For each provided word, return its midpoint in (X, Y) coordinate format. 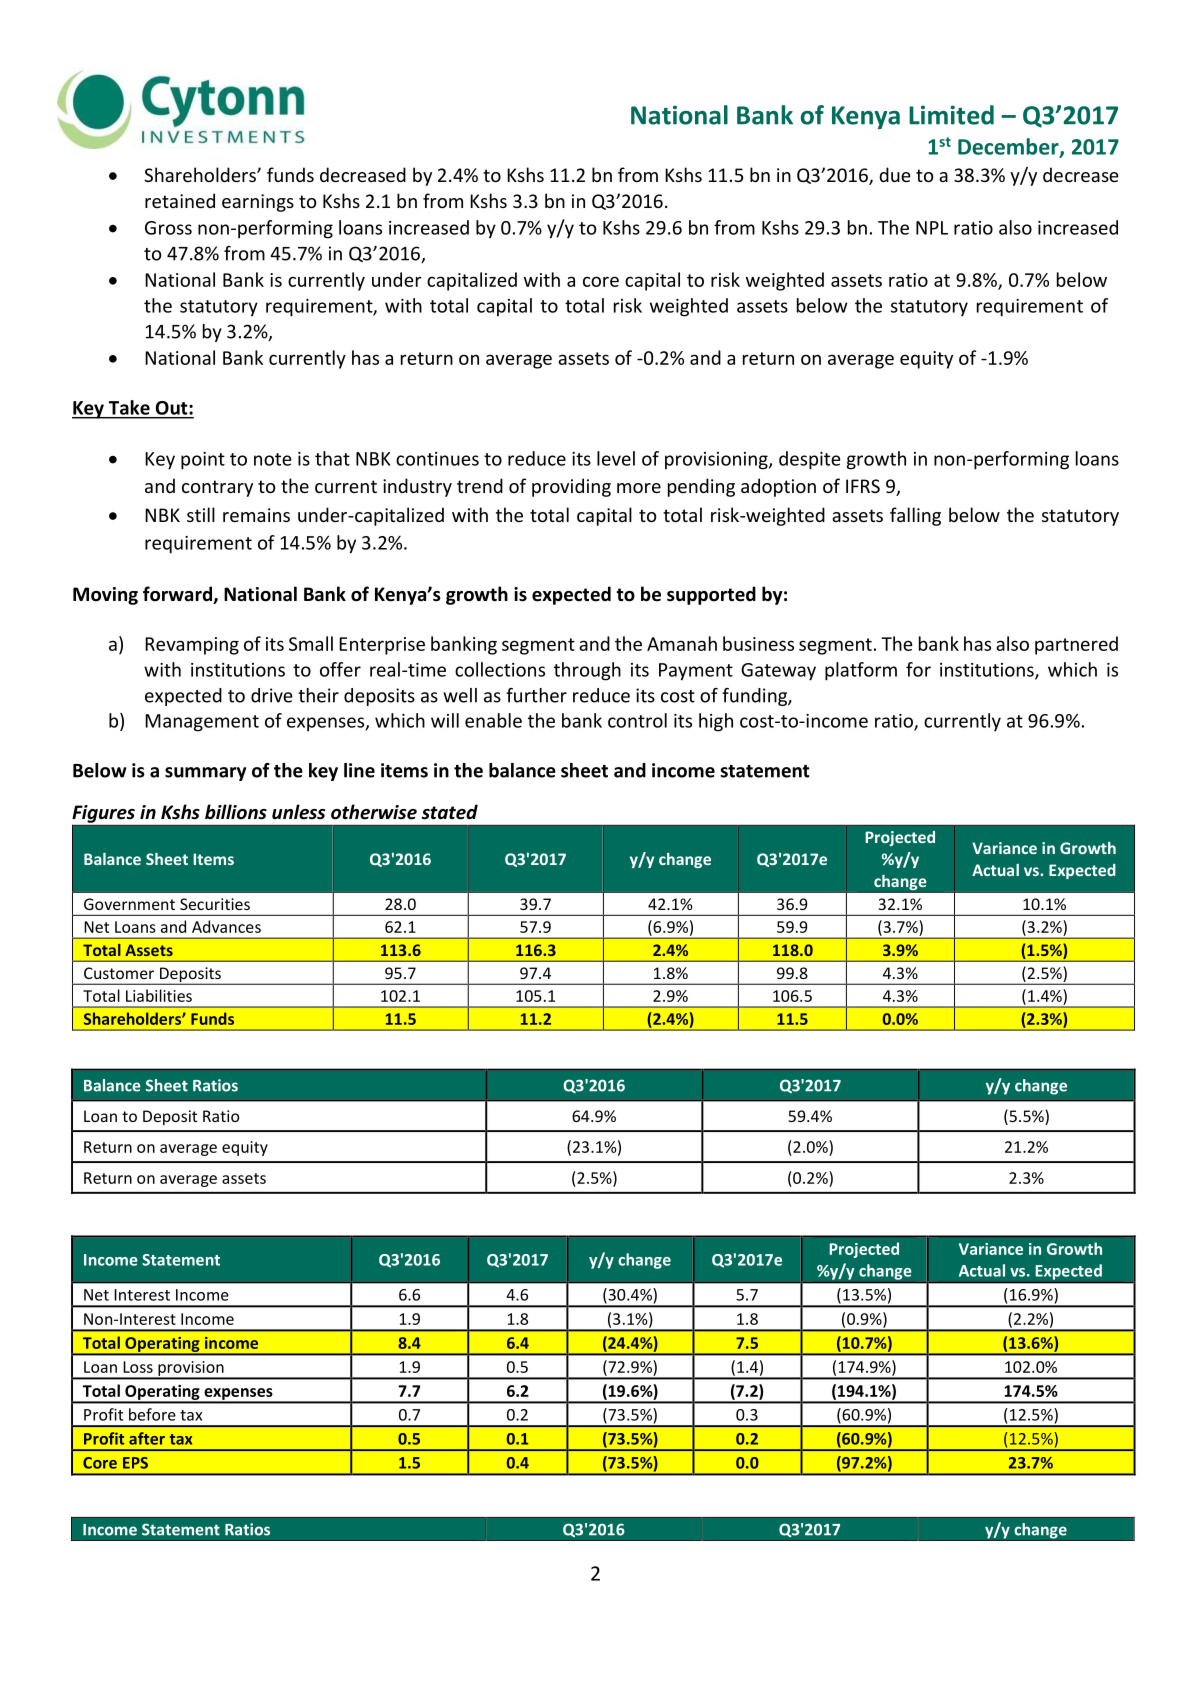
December (1009, 147)
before (152, 1414)
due (895, 174)
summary (205, 774)
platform (861, 671)
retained (180, 200)
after (147, 1438)
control (637, 720)
